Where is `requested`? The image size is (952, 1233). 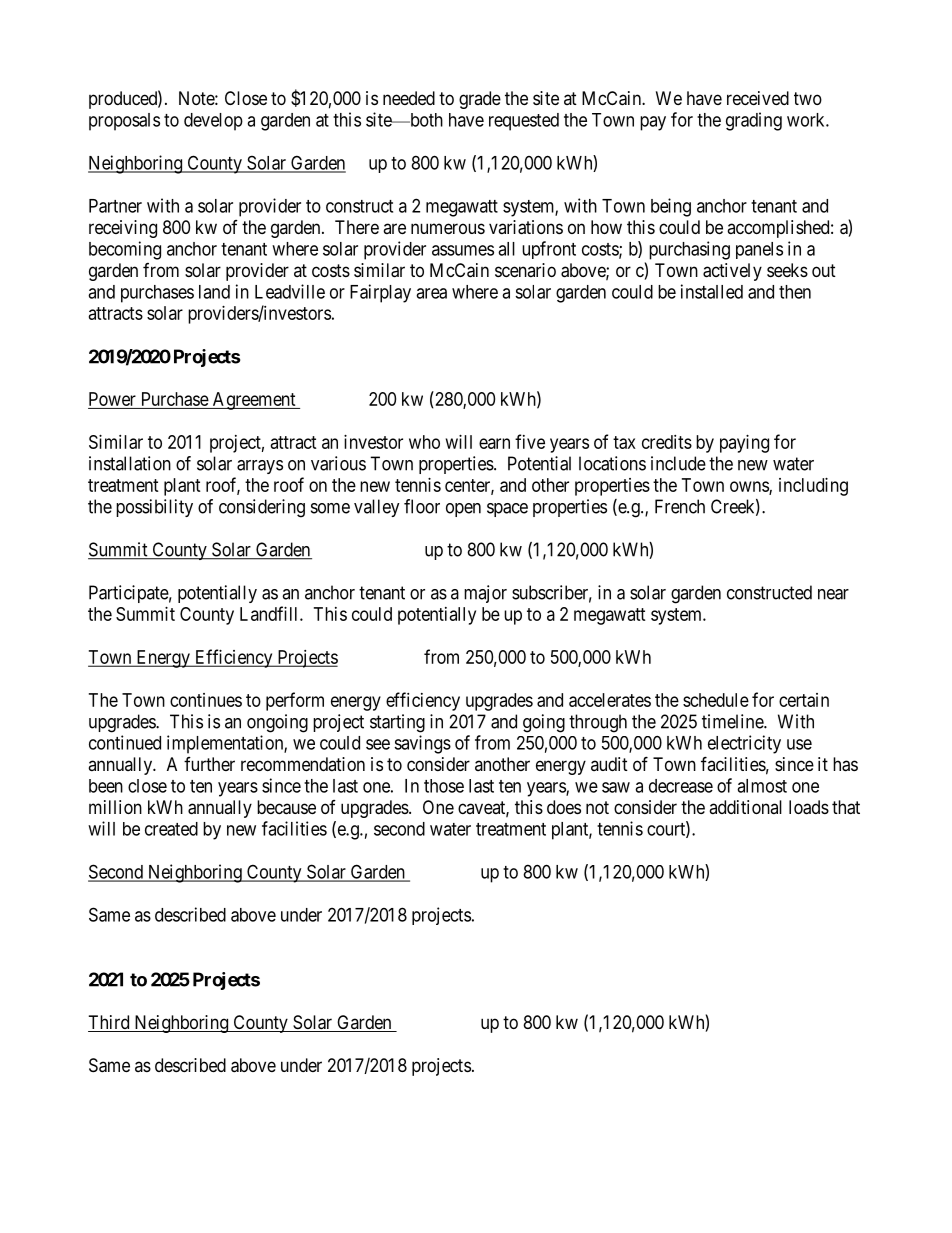
requested is located at coordinates (524, 122).
